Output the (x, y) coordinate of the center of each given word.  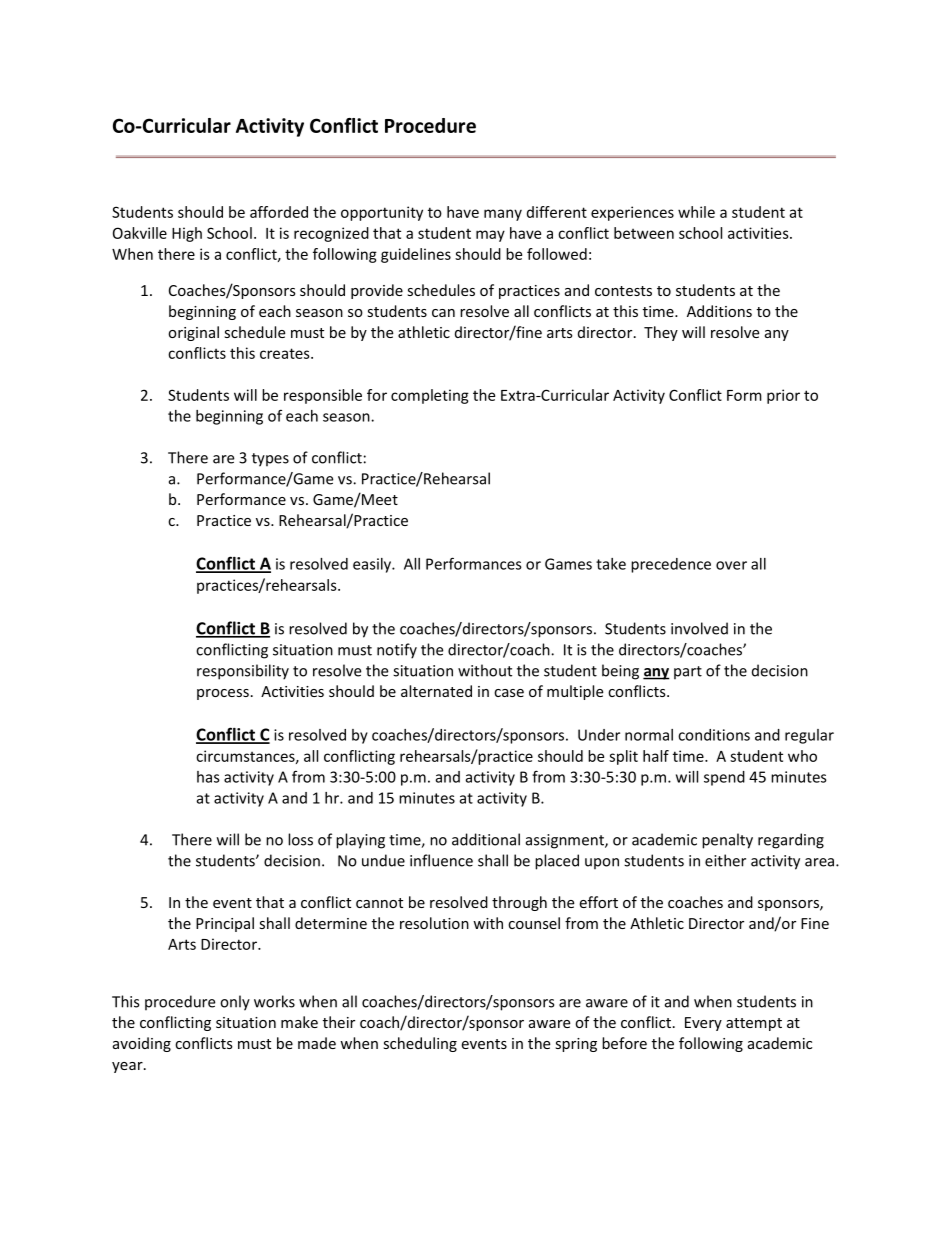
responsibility (243, 672)
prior (783, 396)
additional (486, 839)
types (270, 460)
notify (397, 651)
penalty (727, 841)
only (235, 1003)
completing (430, 396)
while (696, 212)
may (490, 236)
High (187, 234)
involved (699, 628)
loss (300, 839)
